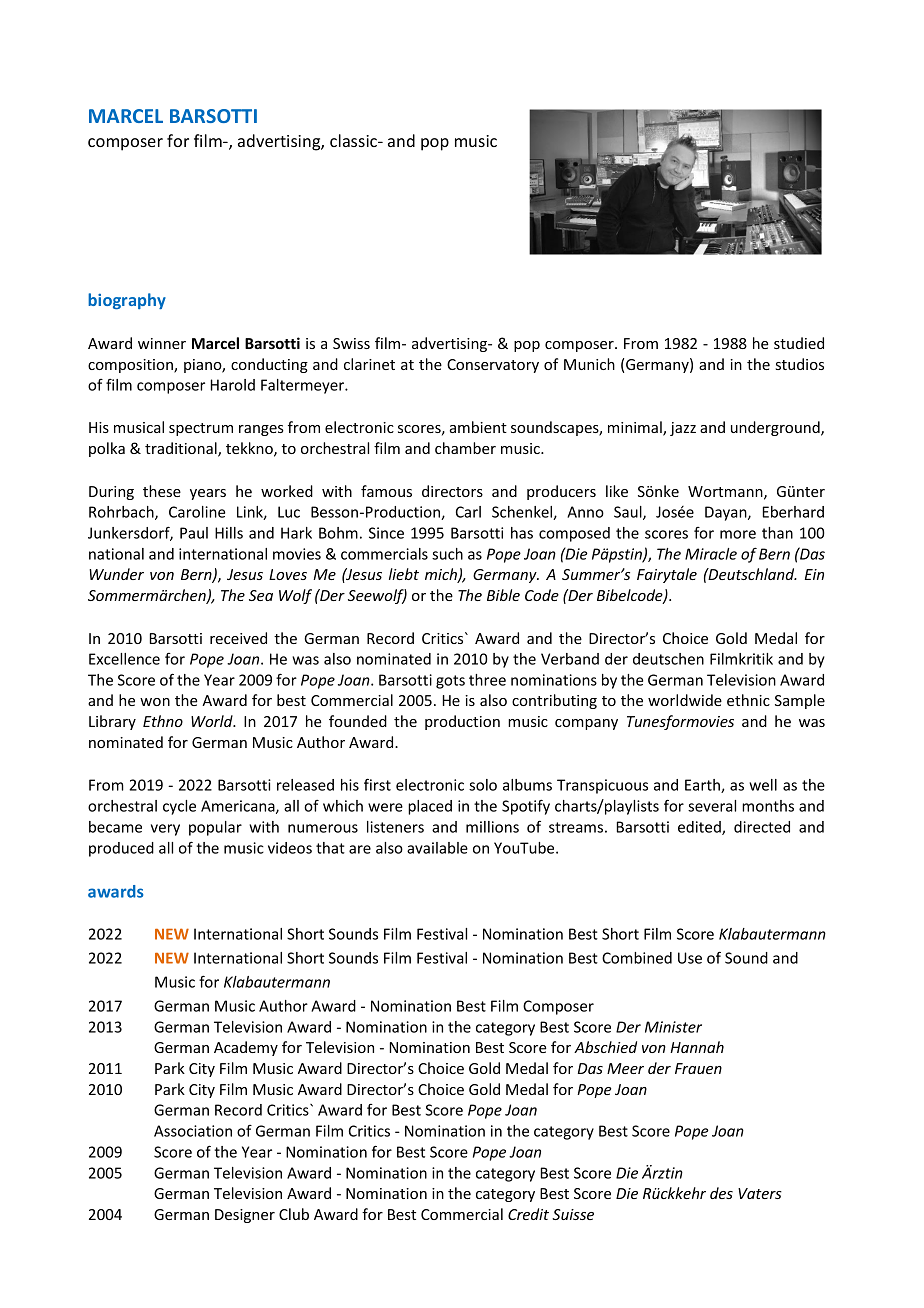  Describe the element at coordinates (799, 343) in the page. I see `studied` at that location.
